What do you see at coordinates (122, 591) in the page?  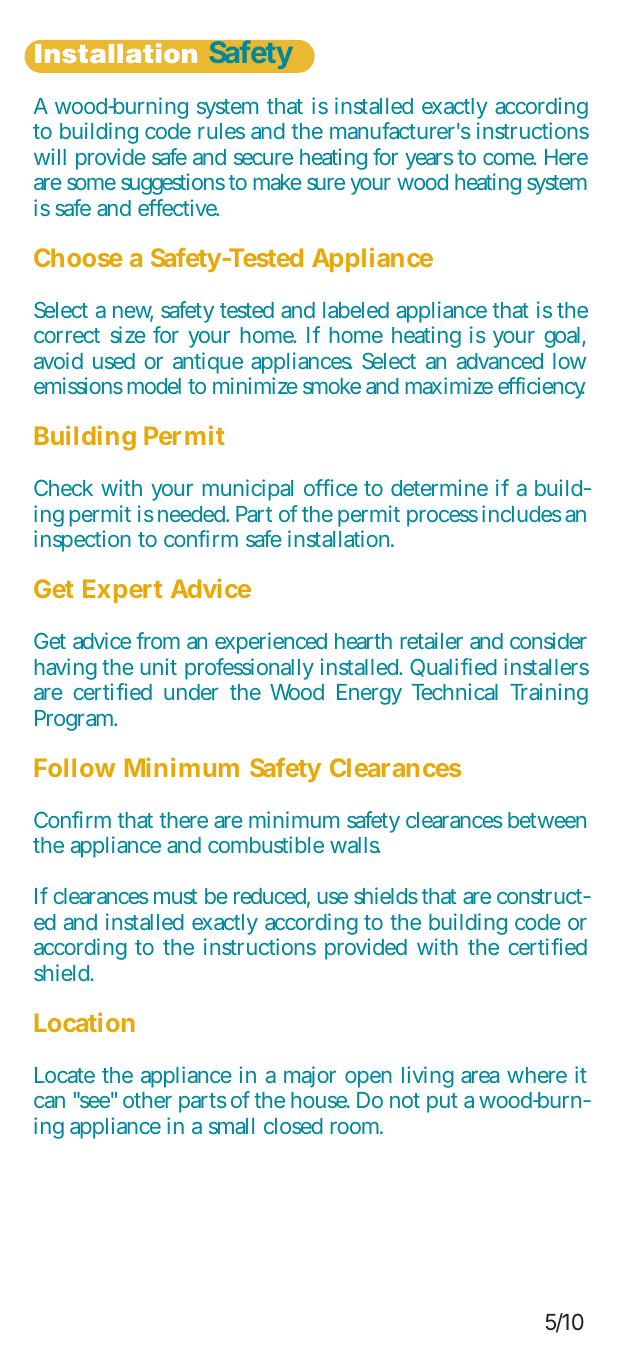 I see `Expert` at bounding box center [122, 591].
